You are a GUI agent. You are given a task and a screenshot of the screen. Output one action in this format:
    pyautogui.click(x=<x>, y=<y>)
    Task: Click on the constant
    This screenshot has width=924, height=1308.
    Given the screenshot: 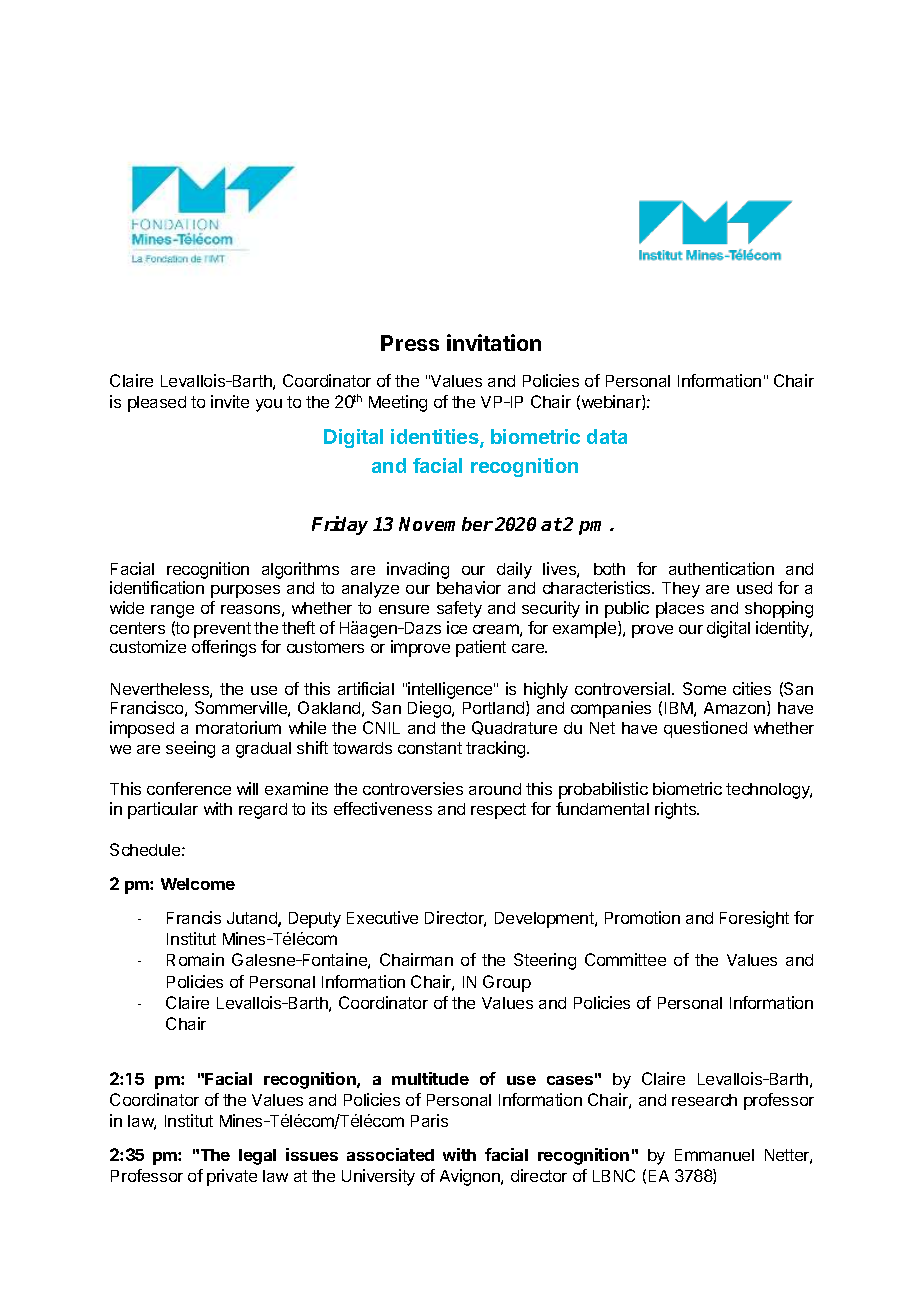 What is the action you would take?
    pyautogui.click(x=430, y=748)
